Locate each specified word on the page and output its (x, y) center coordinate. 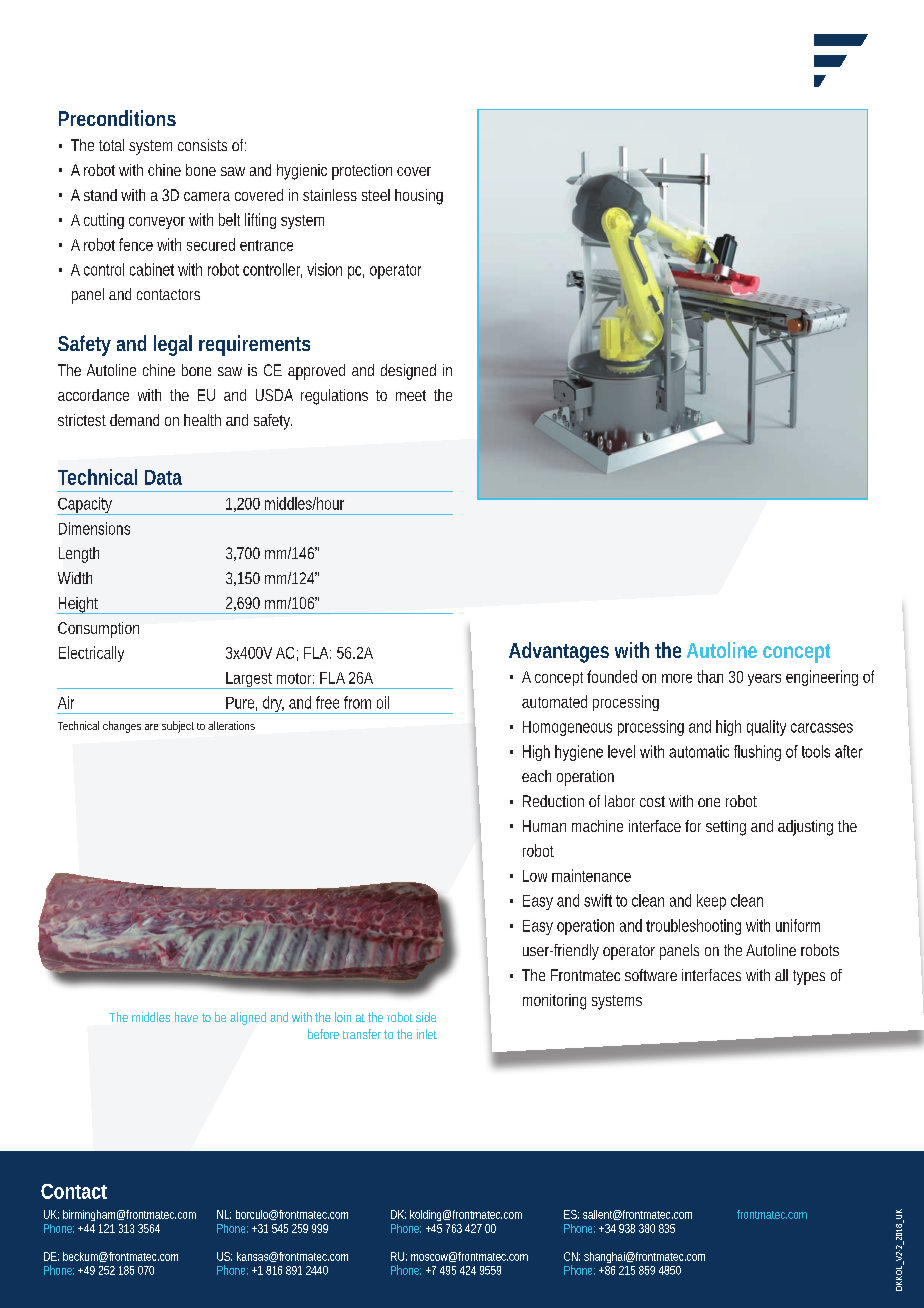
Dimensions (94, 528)
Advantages (559, 652)
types (809, 977)
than (710, 676)
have (186, 1017)
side (426, 1017)
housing (419, 197)
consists (202, 145)
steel (376, 195)
